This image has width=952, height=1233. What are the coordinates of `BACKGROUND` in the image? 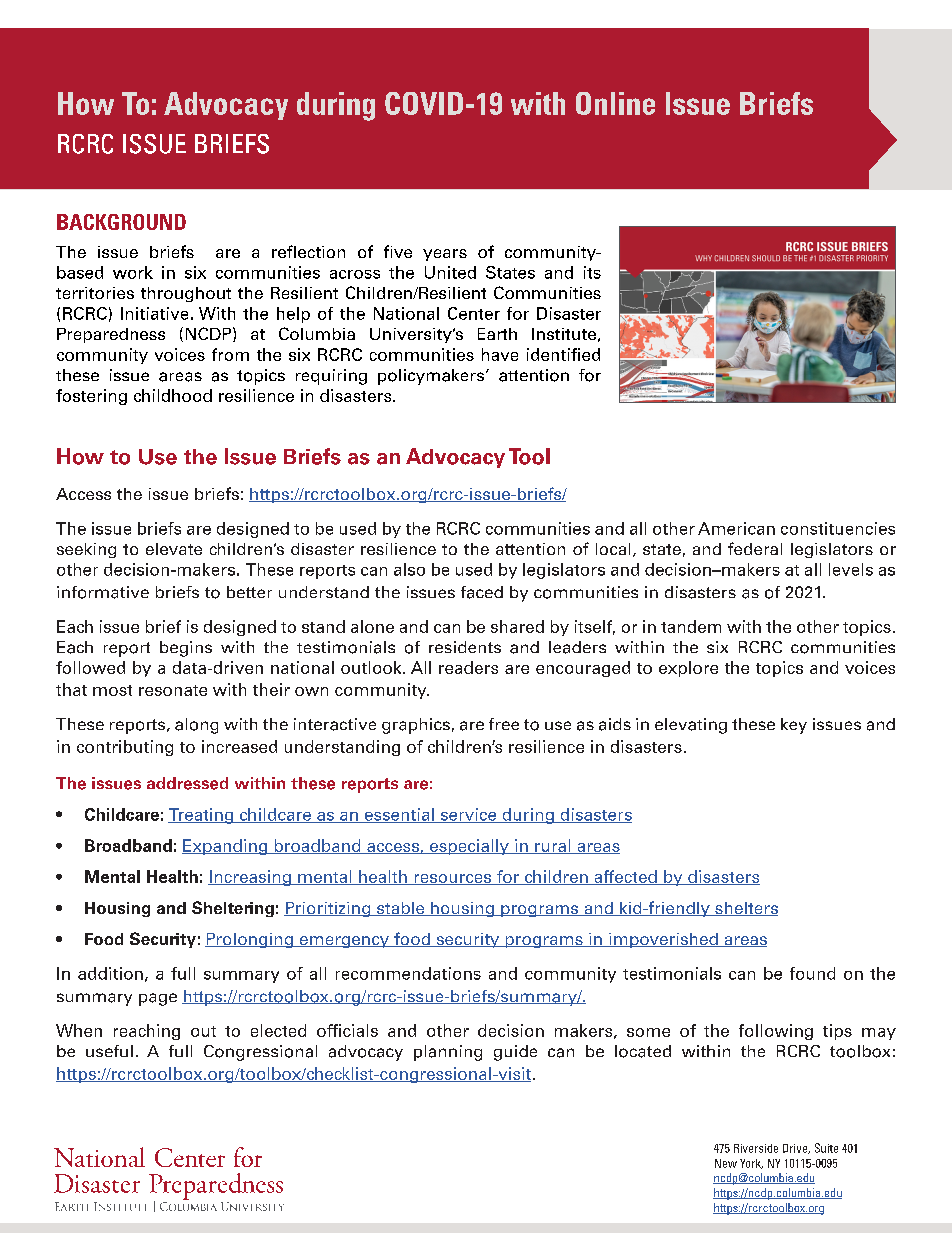 It's located at (121, 222).
